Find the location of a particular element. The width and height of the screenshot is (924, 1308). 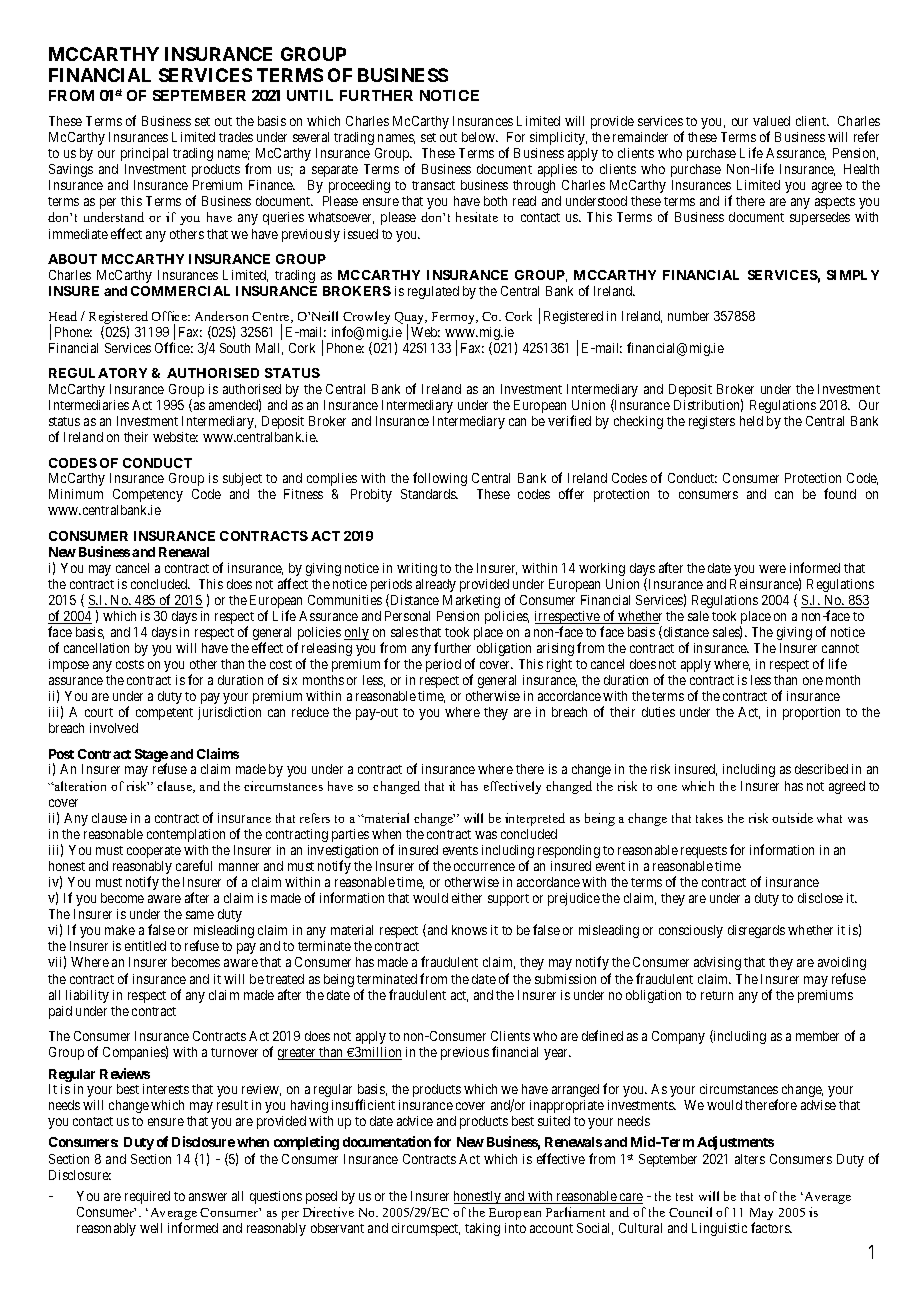

Personal is located at coordinates (407, 616).
